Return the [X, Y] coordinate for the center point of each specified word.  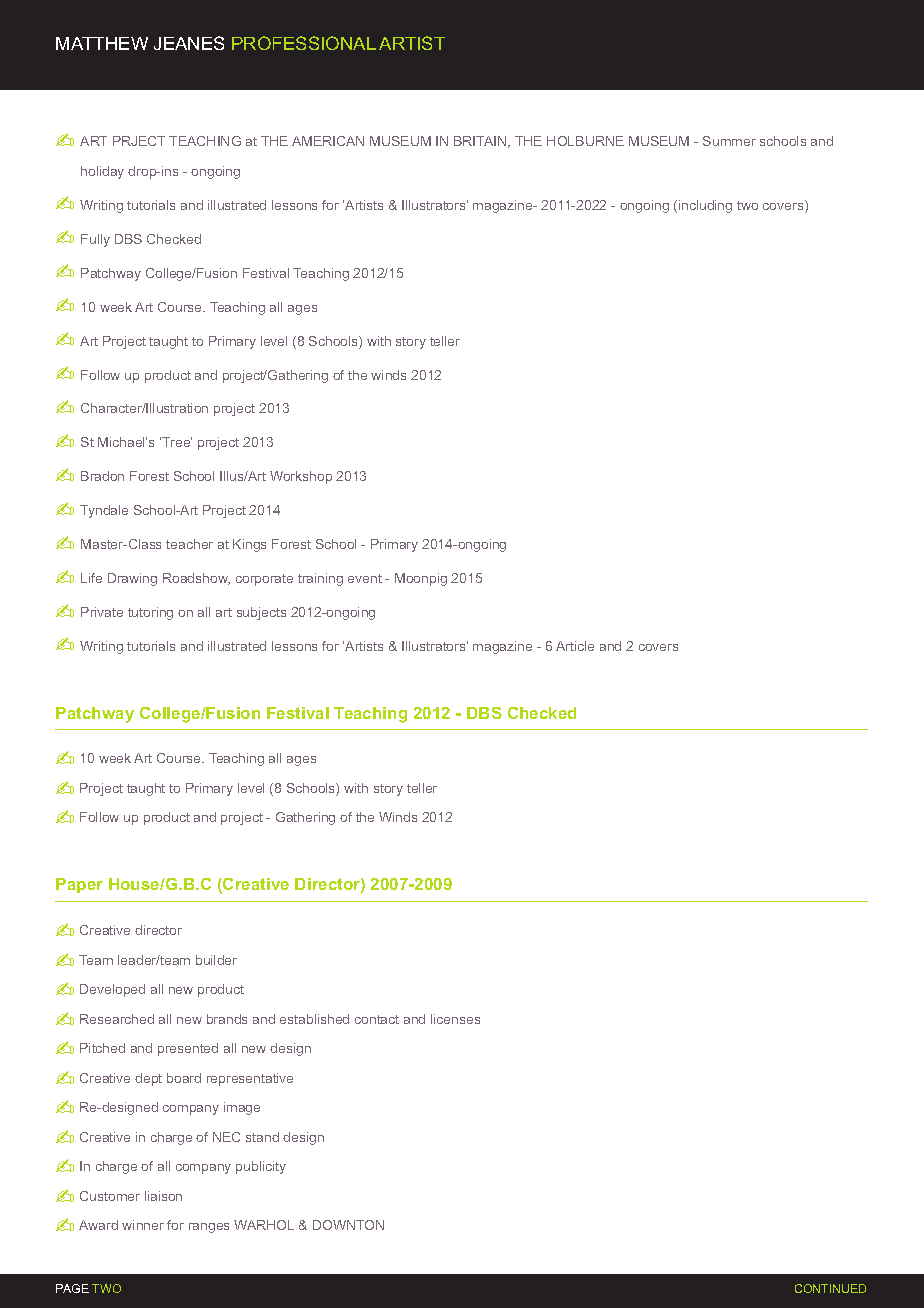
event [365, 578]
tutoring [150, 613]
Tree [177, 442]
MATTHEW [102, 43]
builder [216, 960]
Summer [729, 141]
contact [377, 1019]
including [705, 206]
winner [143, 1225]
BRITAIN [481, 142]
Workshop [301, 477]
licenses [455, 1019]
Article [575, 646]
